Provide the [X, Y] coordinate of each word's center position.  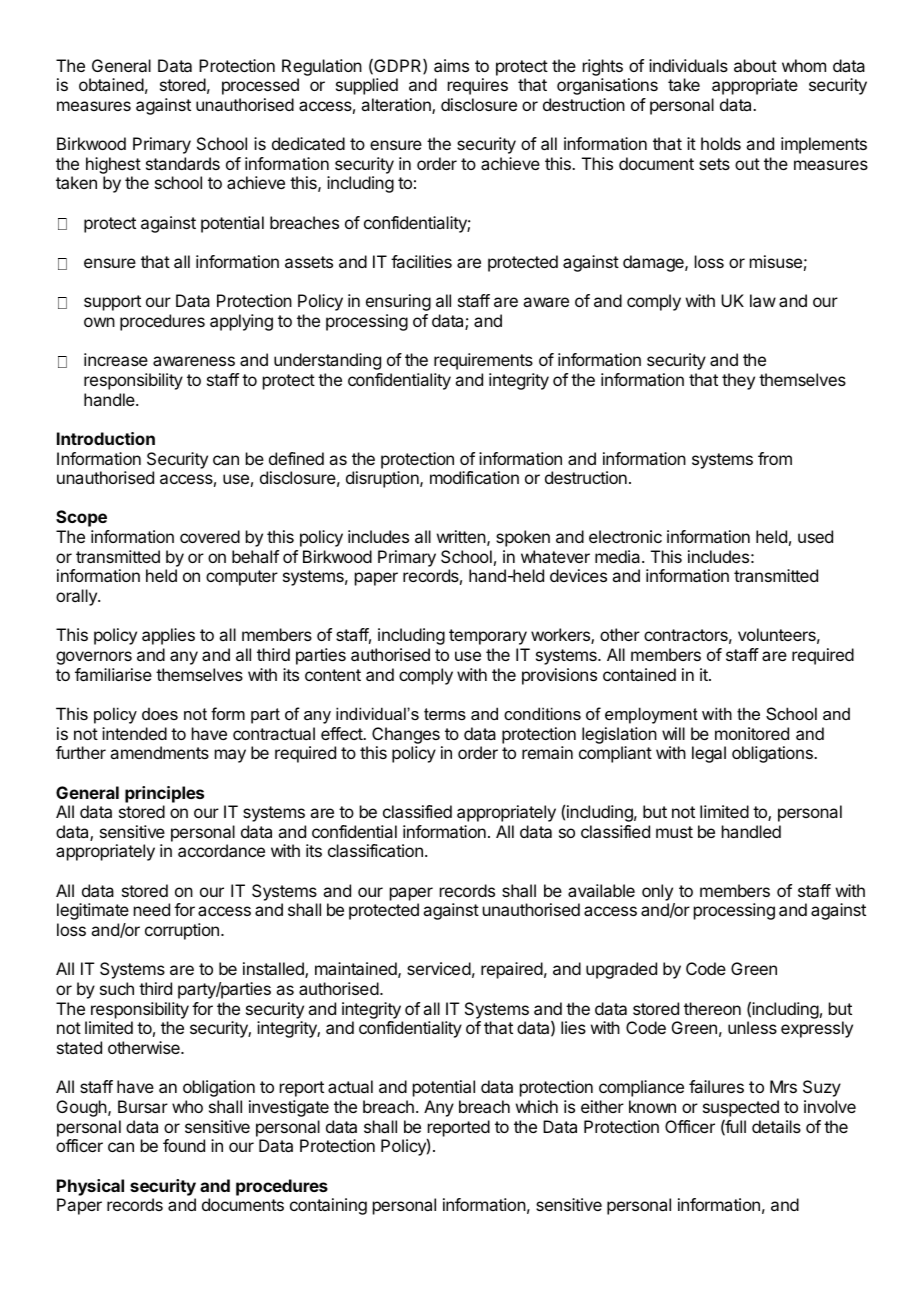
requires [478, 86]
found [184, 1145]
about [755, 65]
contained [639, 674]
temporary [488, 637]
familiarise [113, 674]
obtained [111, 84]
